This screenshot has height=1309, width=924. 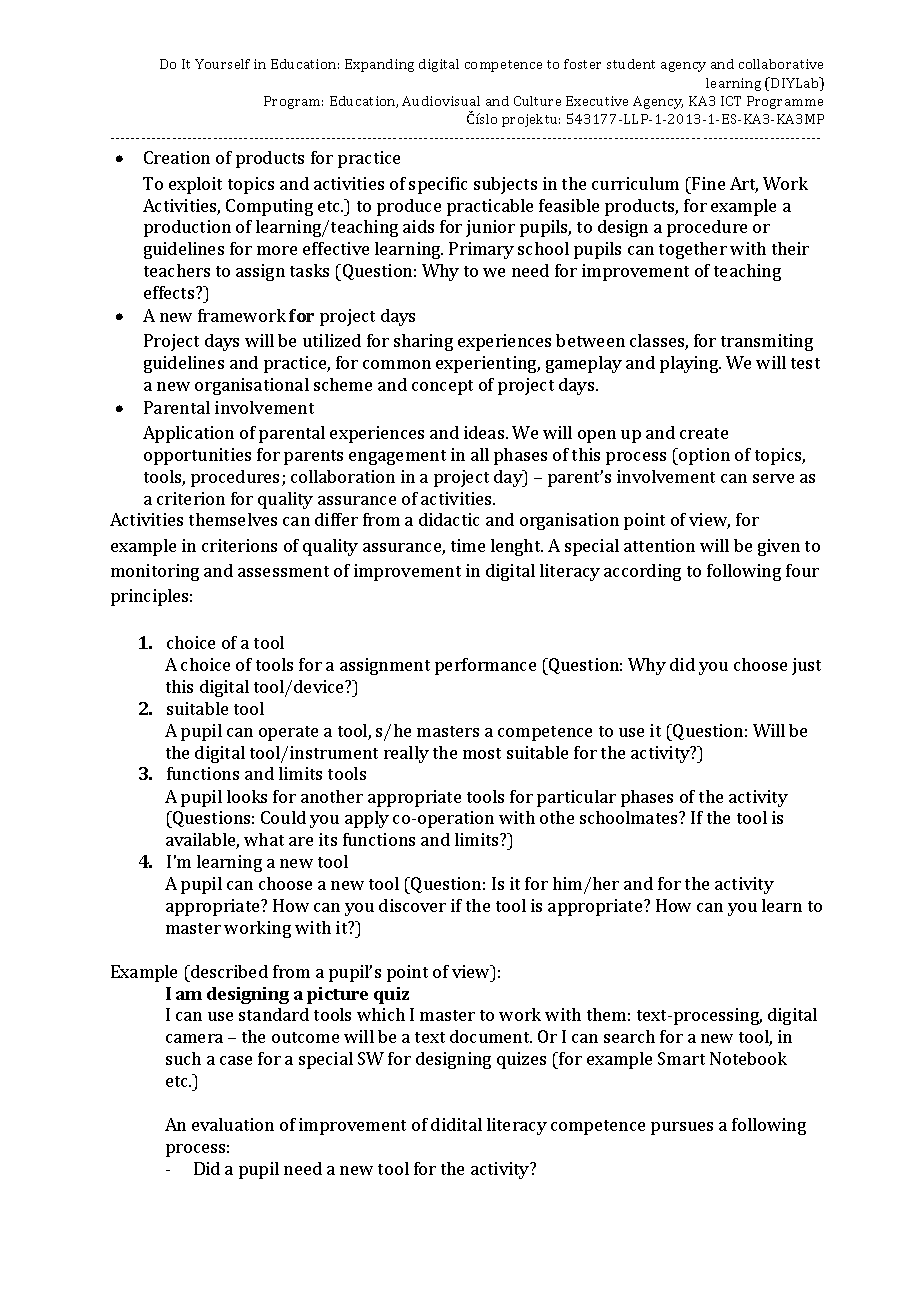 What do you see at coordinates (806, 666) in the screenshot?
I see `just` at bounding box center [806, 666].
